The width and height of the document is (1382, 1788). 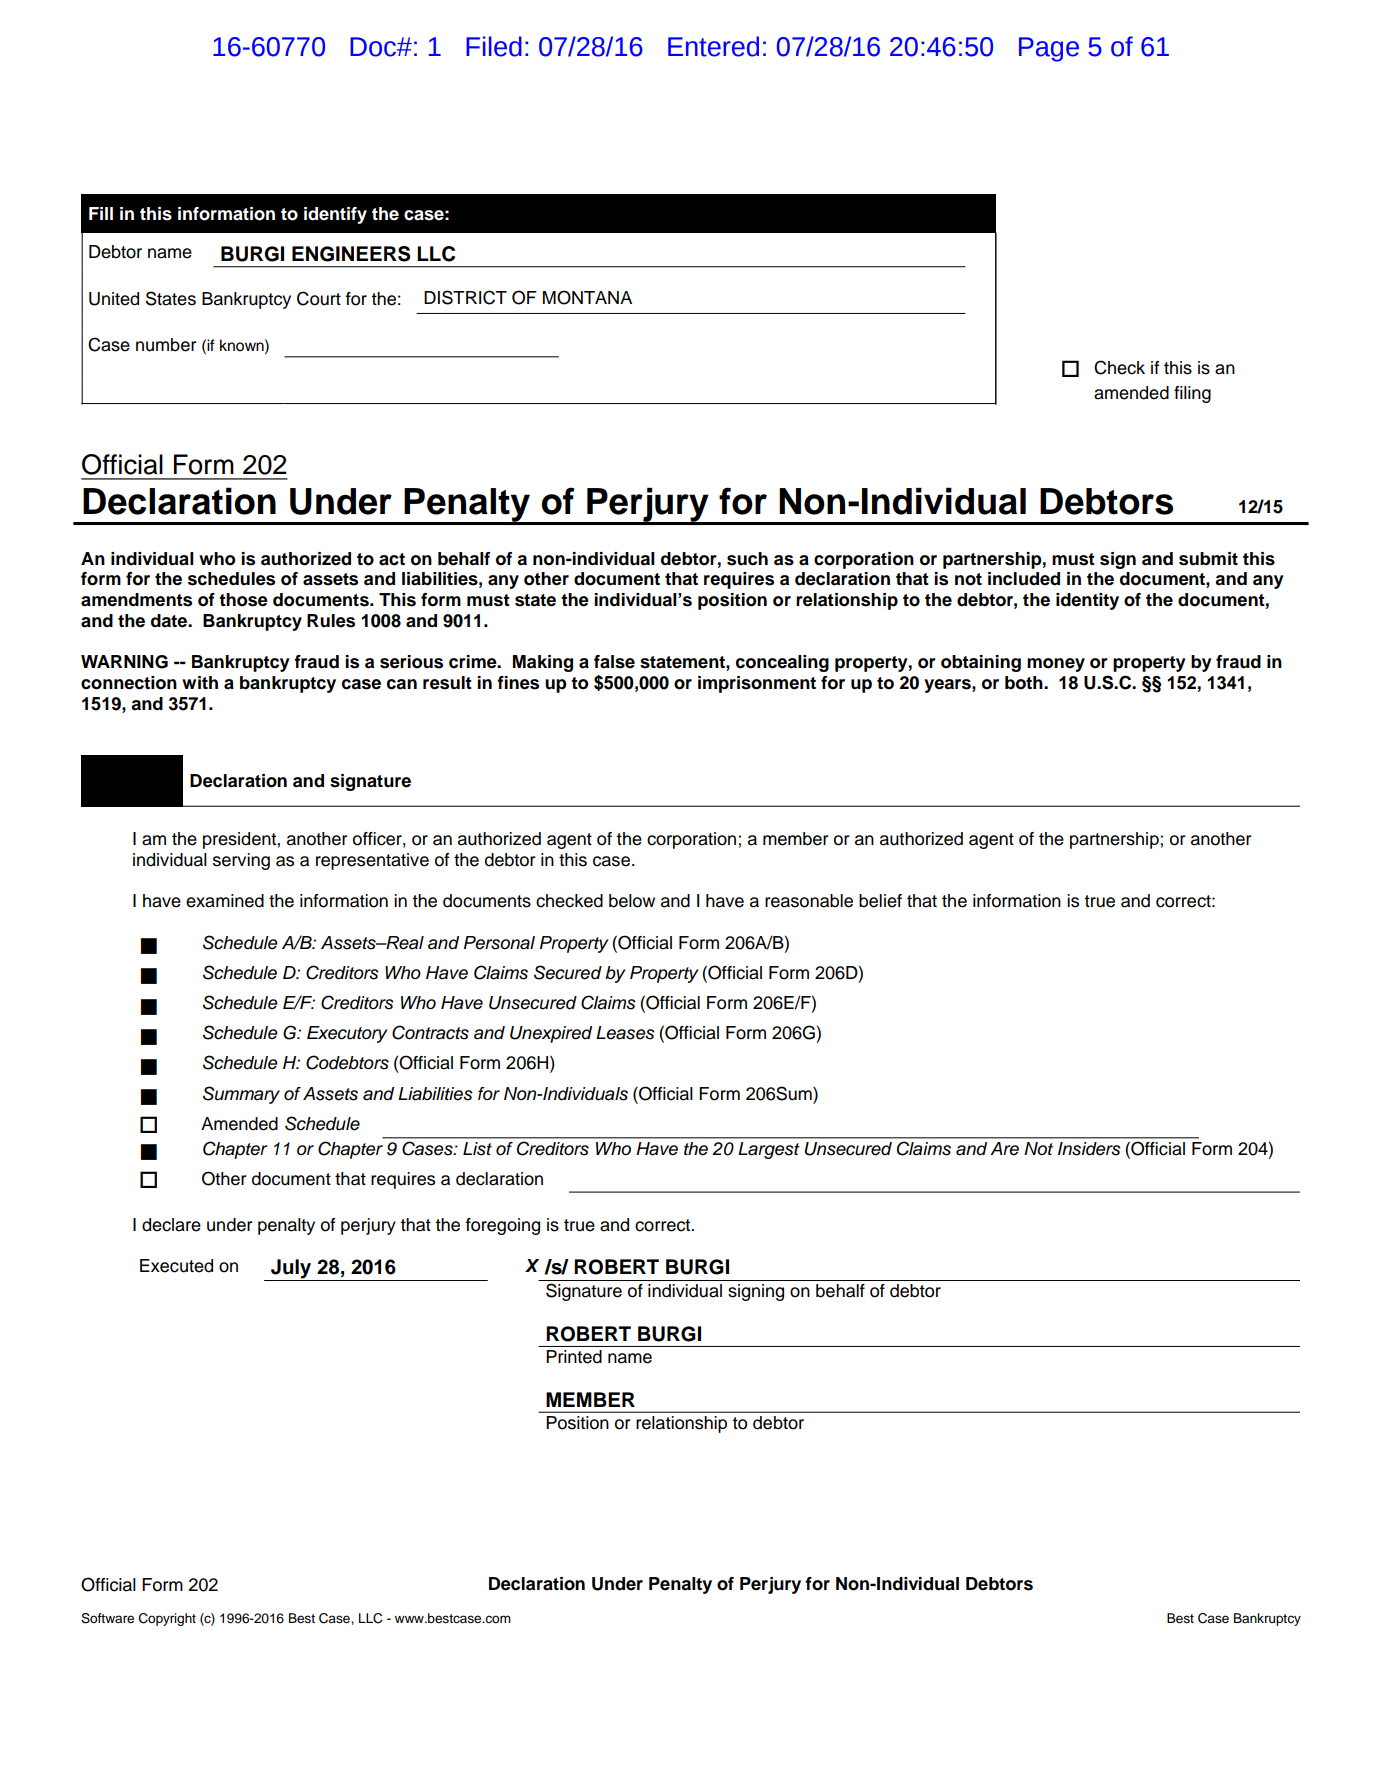 I want to click on Copyright, so click(x=167, y=1619).
